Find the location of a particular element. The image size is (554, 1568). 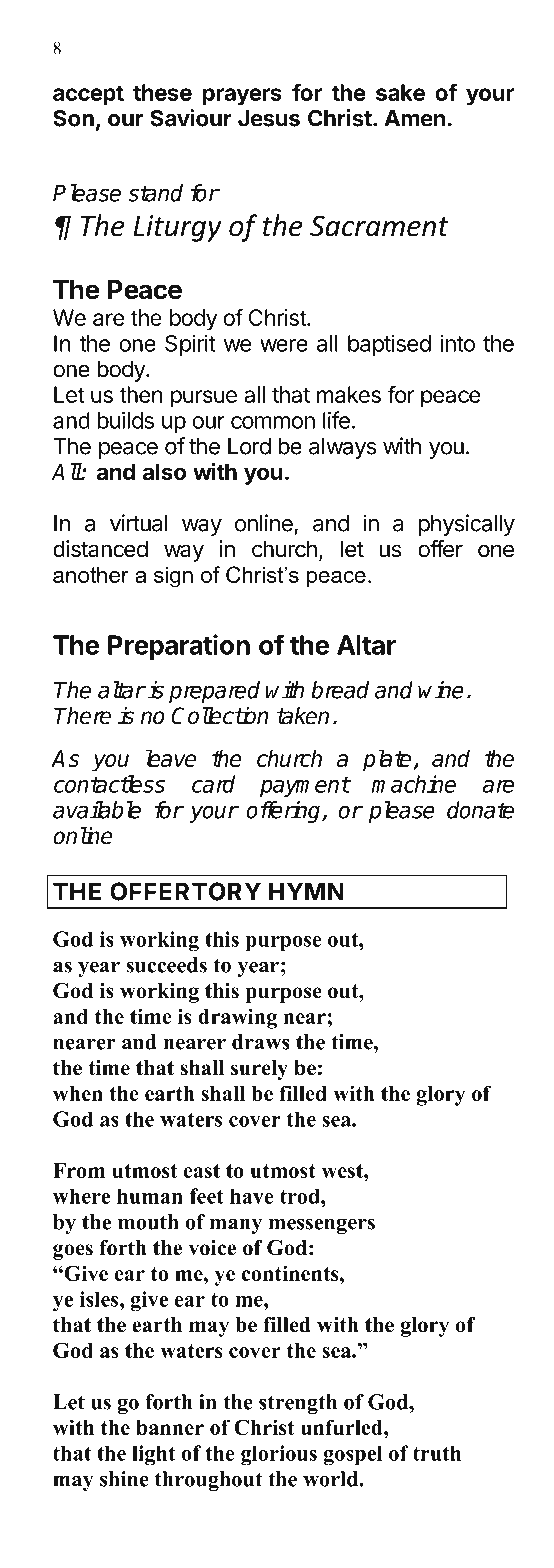

payment is located at coordinates (305, 787).
